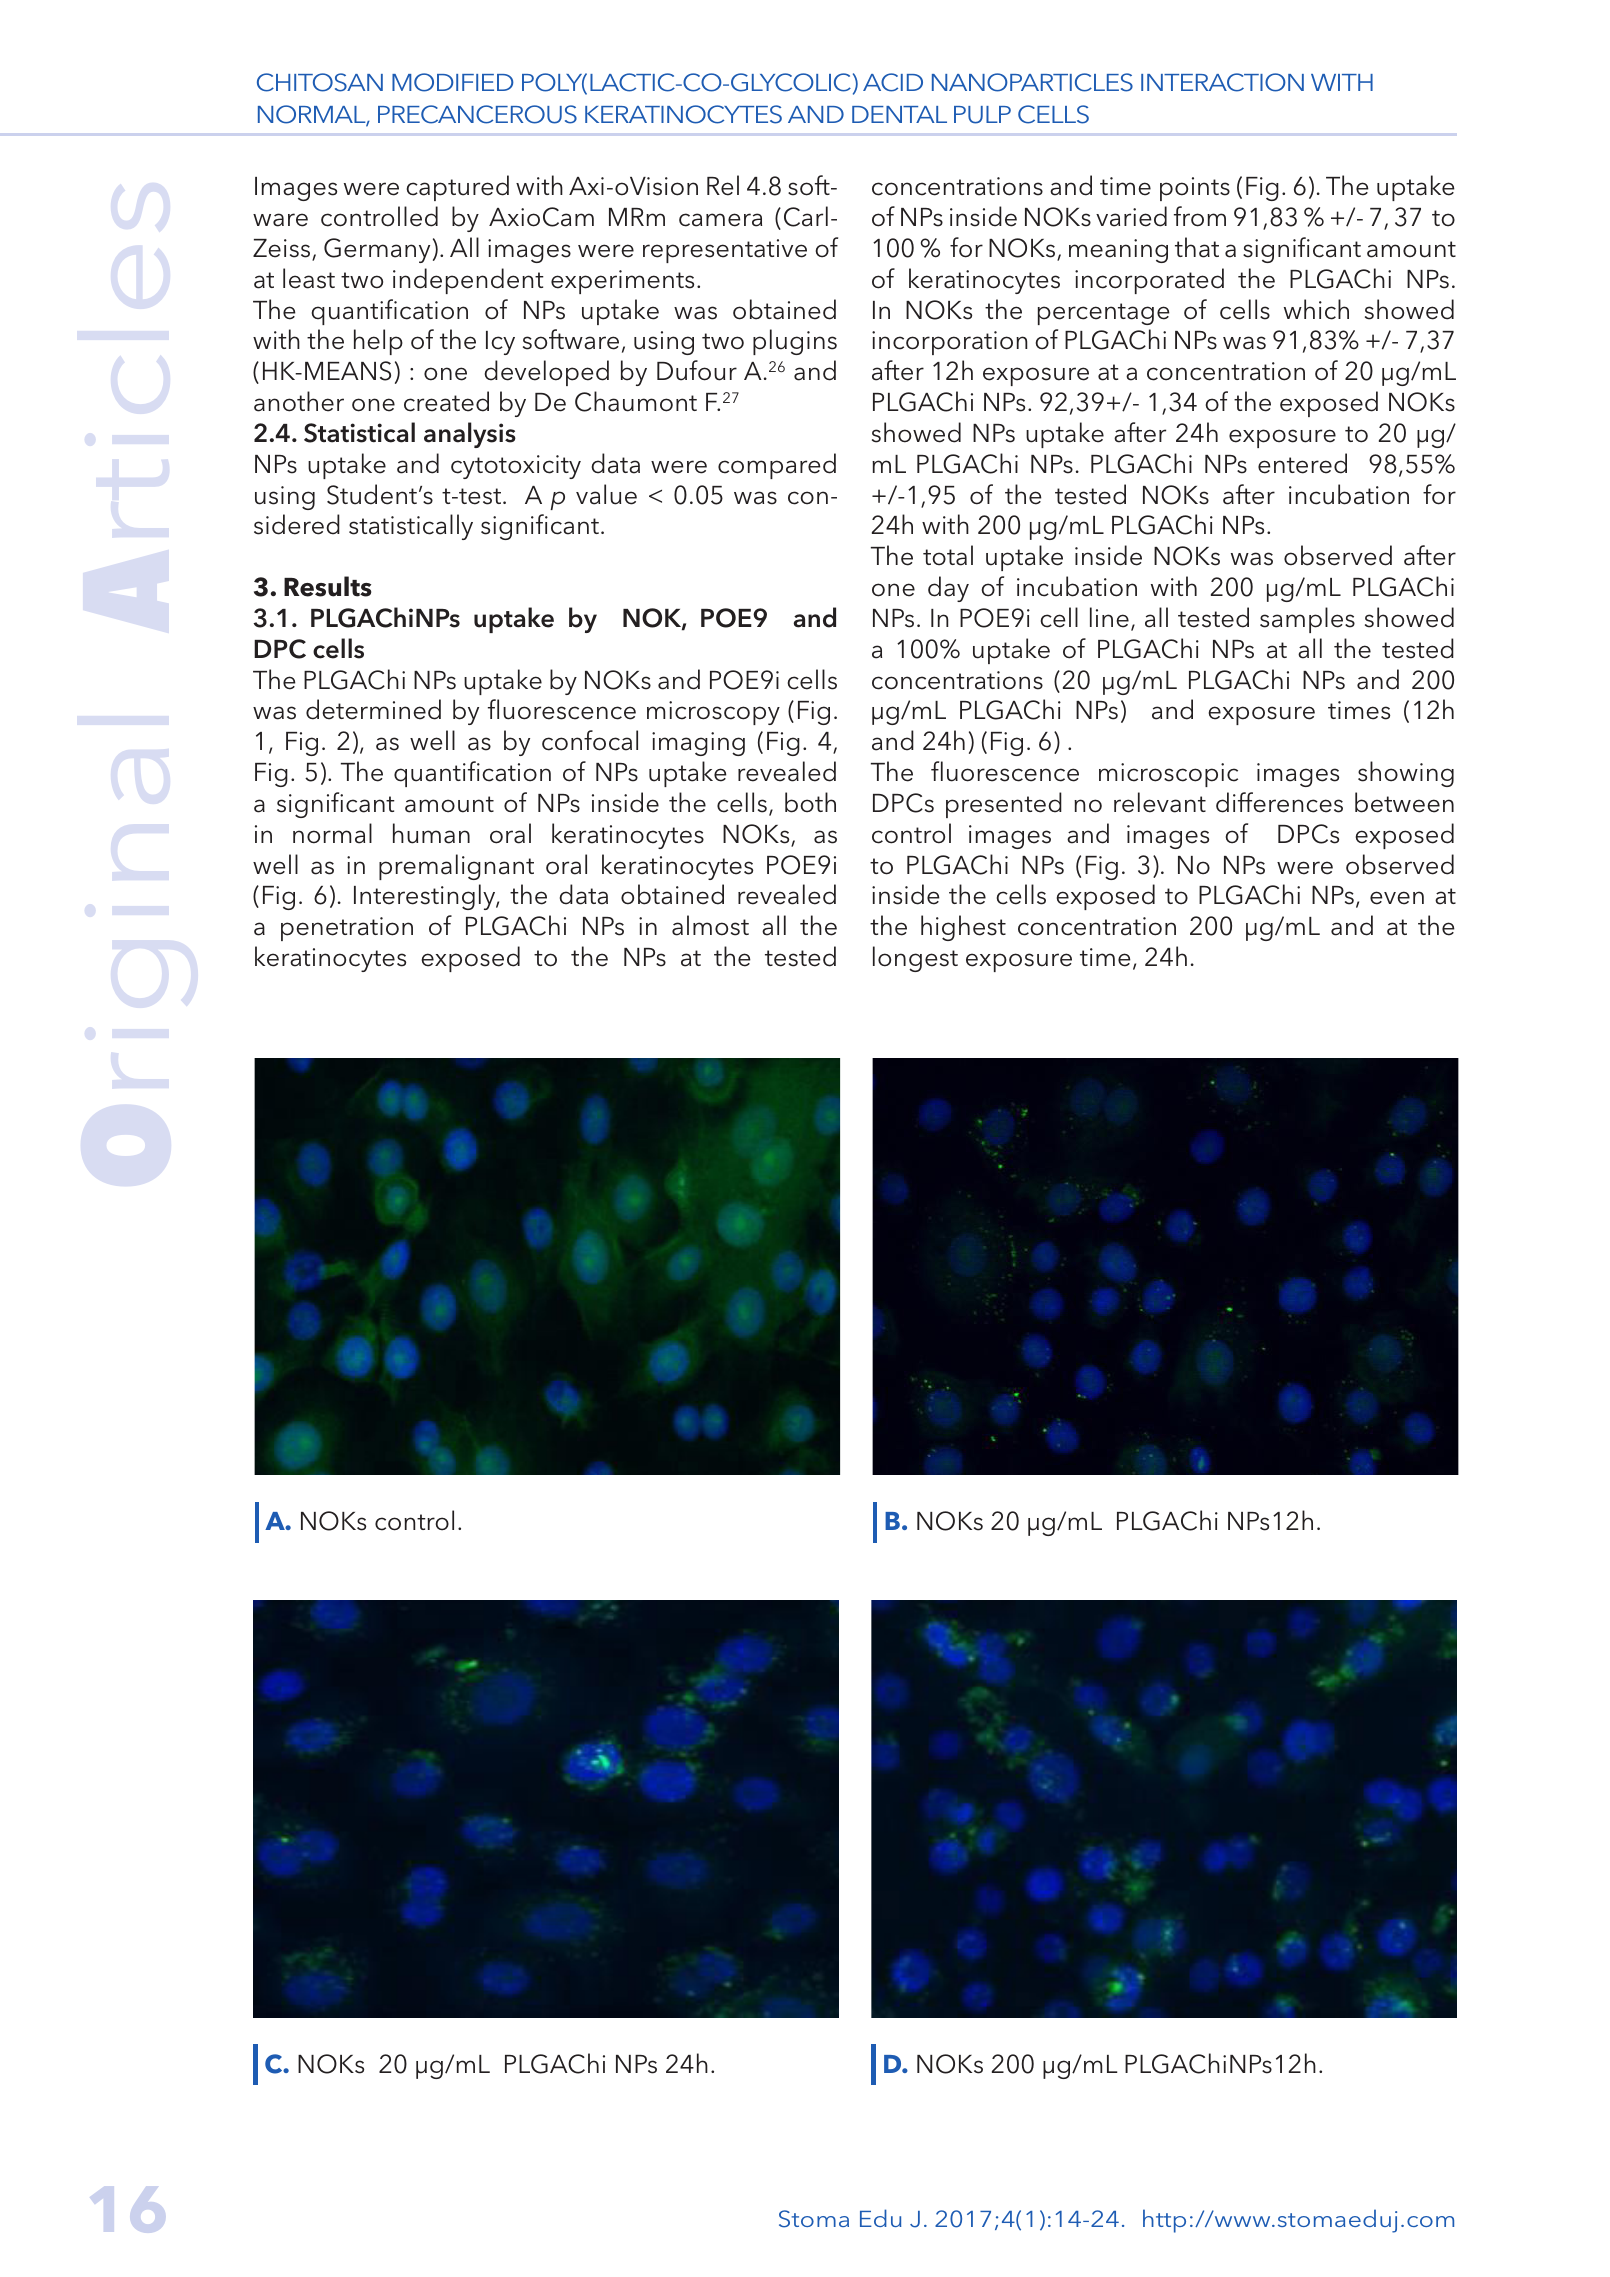 Image resolution: width=1610 pixels, height=2277 pixels. Describe the element at coordinates (373, 709) in the page. I see `determined` at that location.
